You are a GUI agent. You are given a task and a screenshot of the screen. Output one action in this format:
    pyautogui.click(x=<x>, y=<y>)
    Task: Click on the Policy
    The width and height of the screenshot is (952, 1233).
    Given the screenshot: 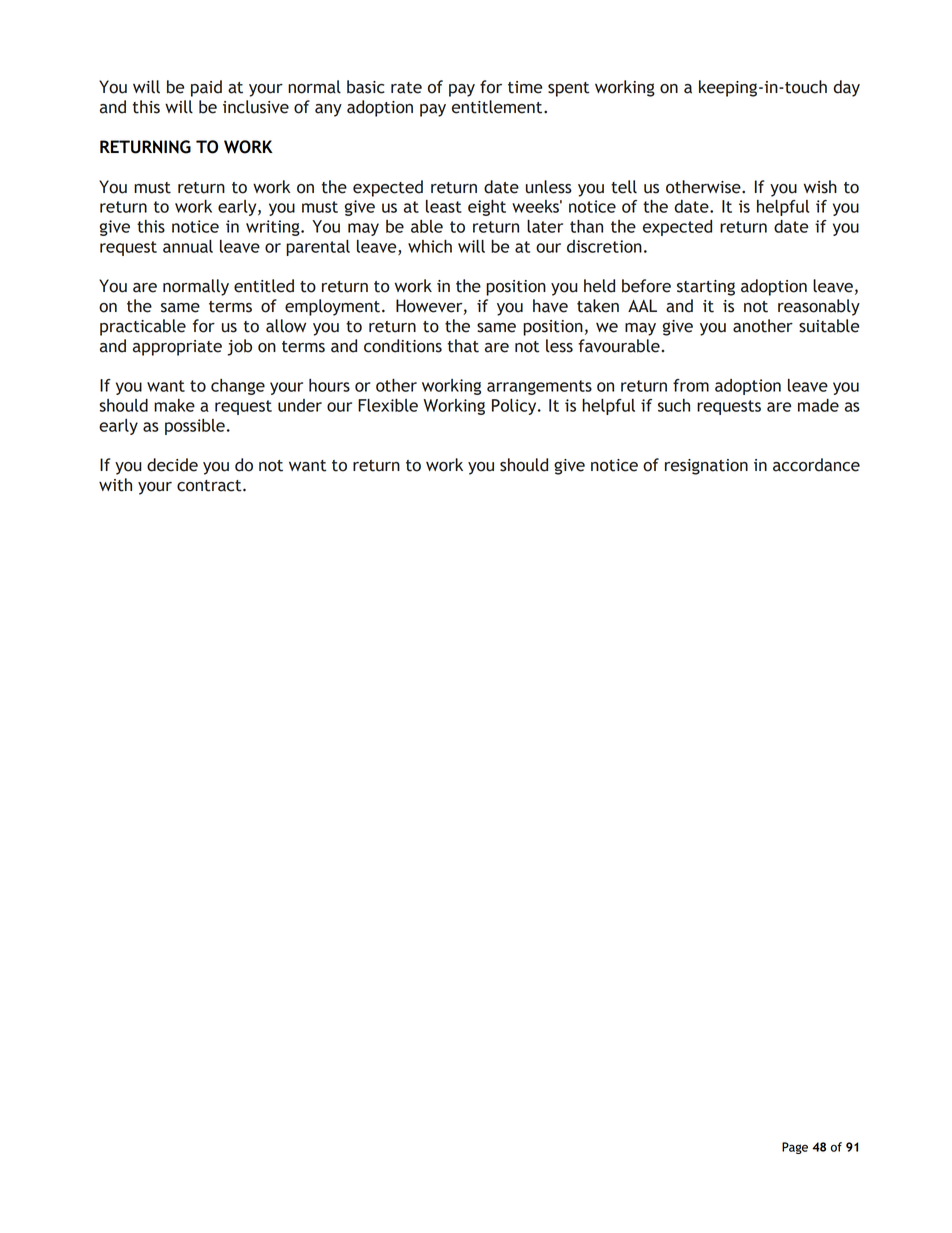 What is the action you would take?
    pyautogui.click(x=515, y=407)
